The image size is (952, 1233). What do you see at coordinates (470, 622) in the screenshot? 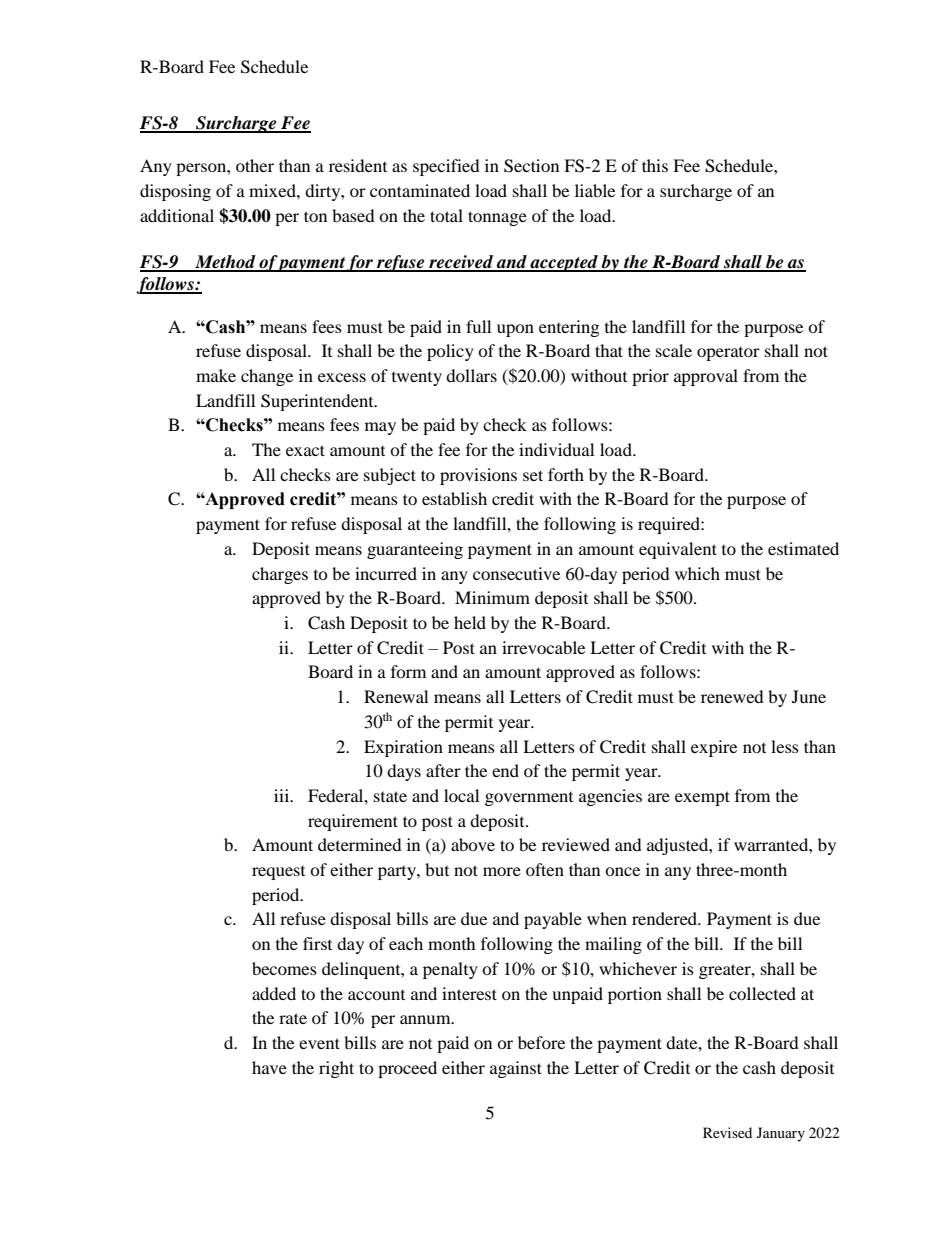
I see `held` at bounding box center [470, 622].
